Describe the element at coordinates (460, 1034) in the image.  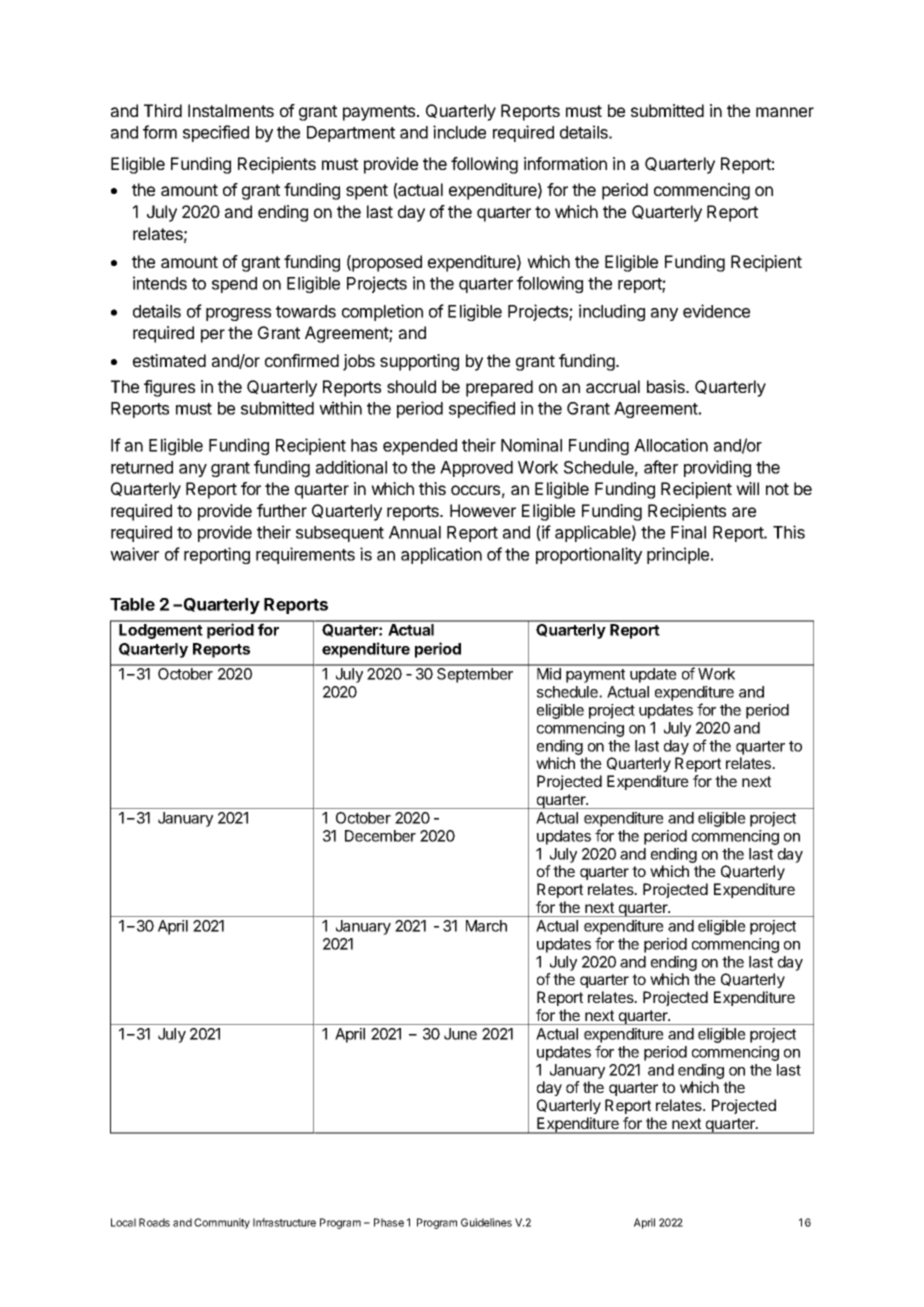
I see `June` at that location.
